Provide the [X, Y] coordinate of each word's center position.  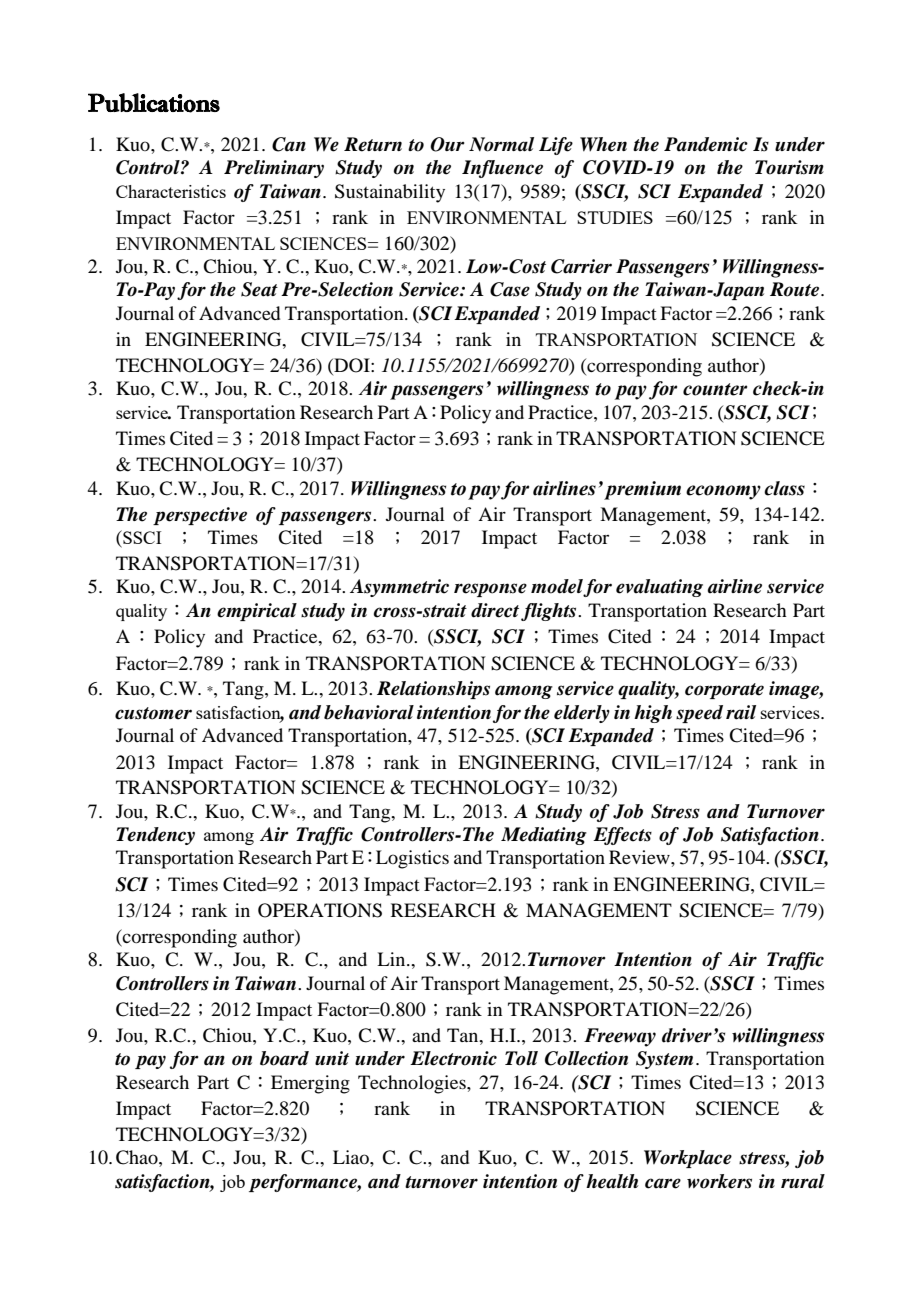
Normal [501, 144]
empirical [257, 612]
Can [289, 144]
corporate [724, 691]
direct [495, 610]
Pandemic [706, 144]
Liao [352, 1157]
